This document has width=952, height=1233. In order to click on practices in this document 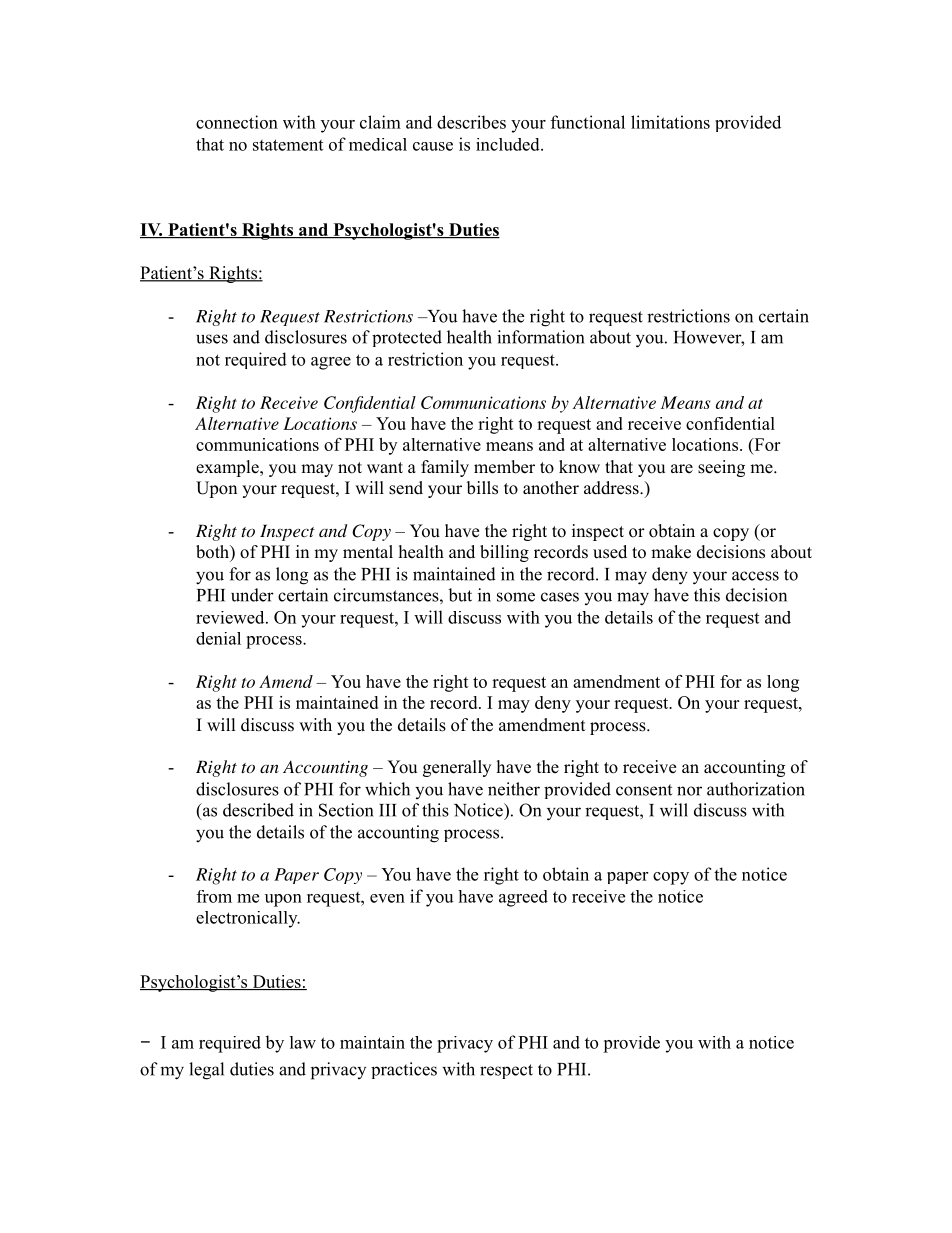, I will do `click(404, 1070)`.
